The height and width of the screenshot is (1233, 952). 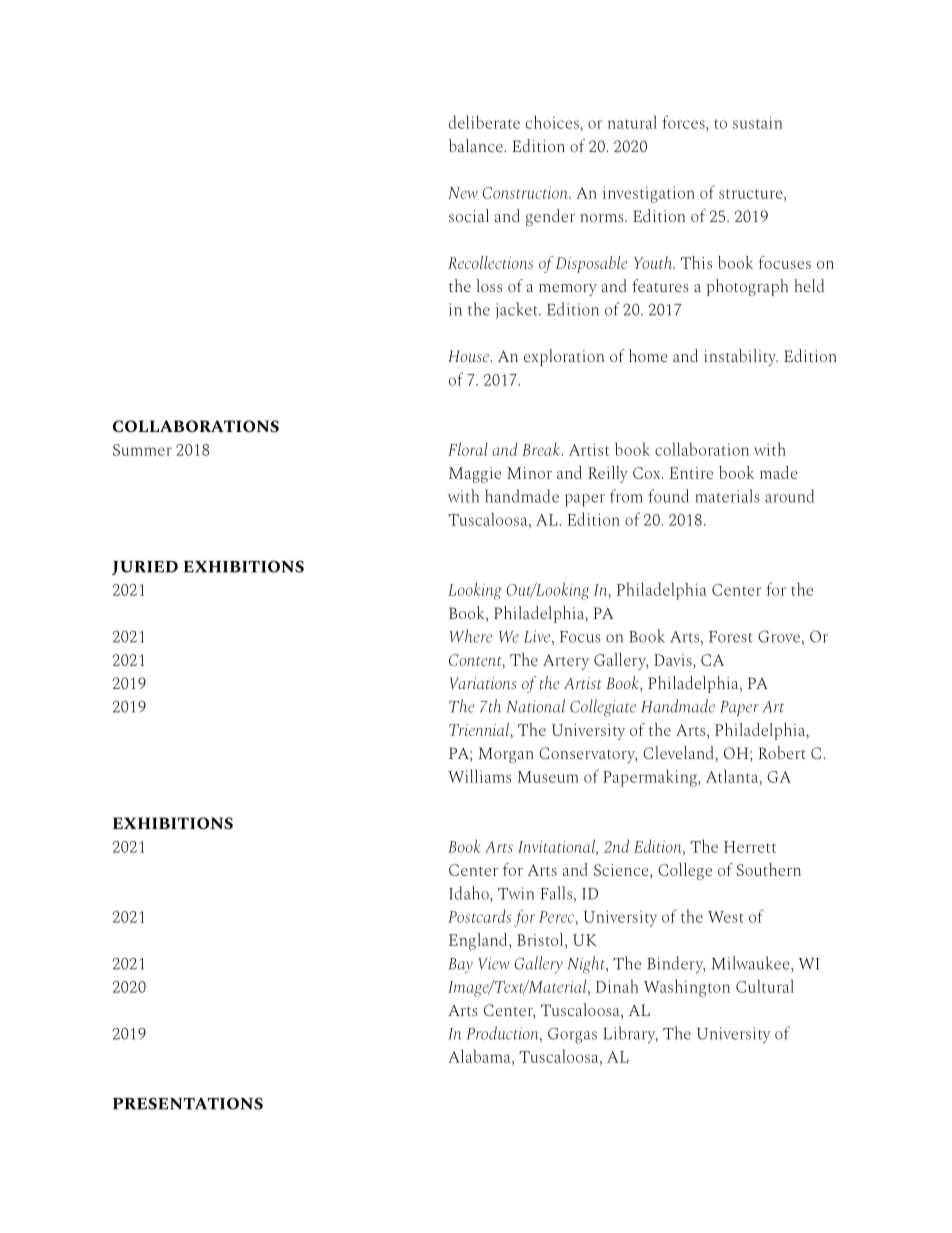 What do you see at coordinates (757, 122) in the screenshot?
I see `sustain` at bounding box center [757, 122].
